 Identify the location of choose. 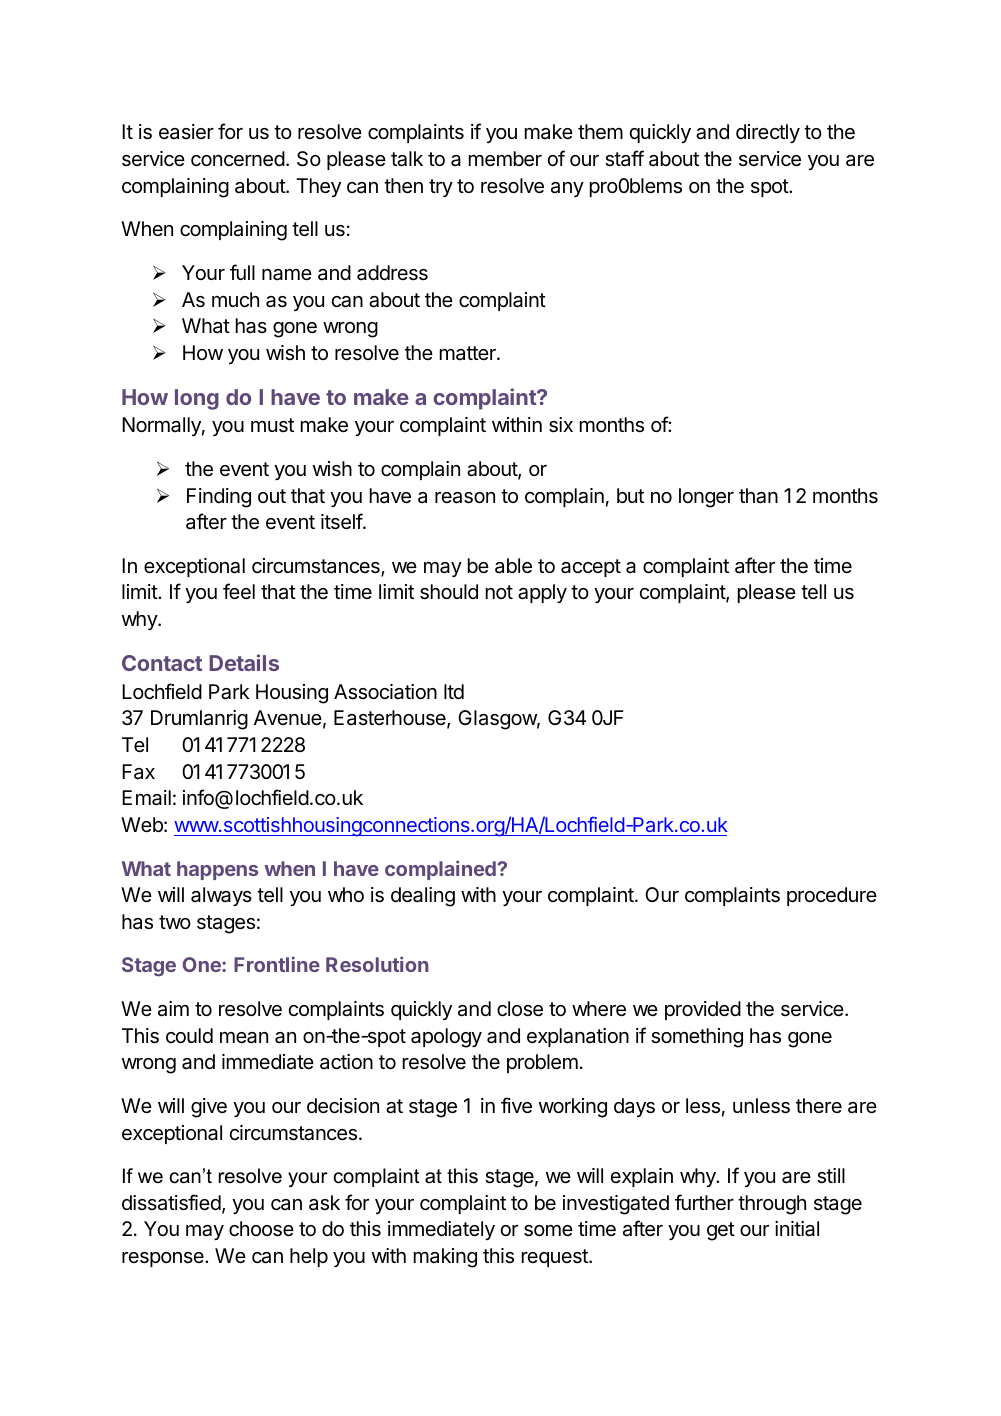
(261, 1229).
